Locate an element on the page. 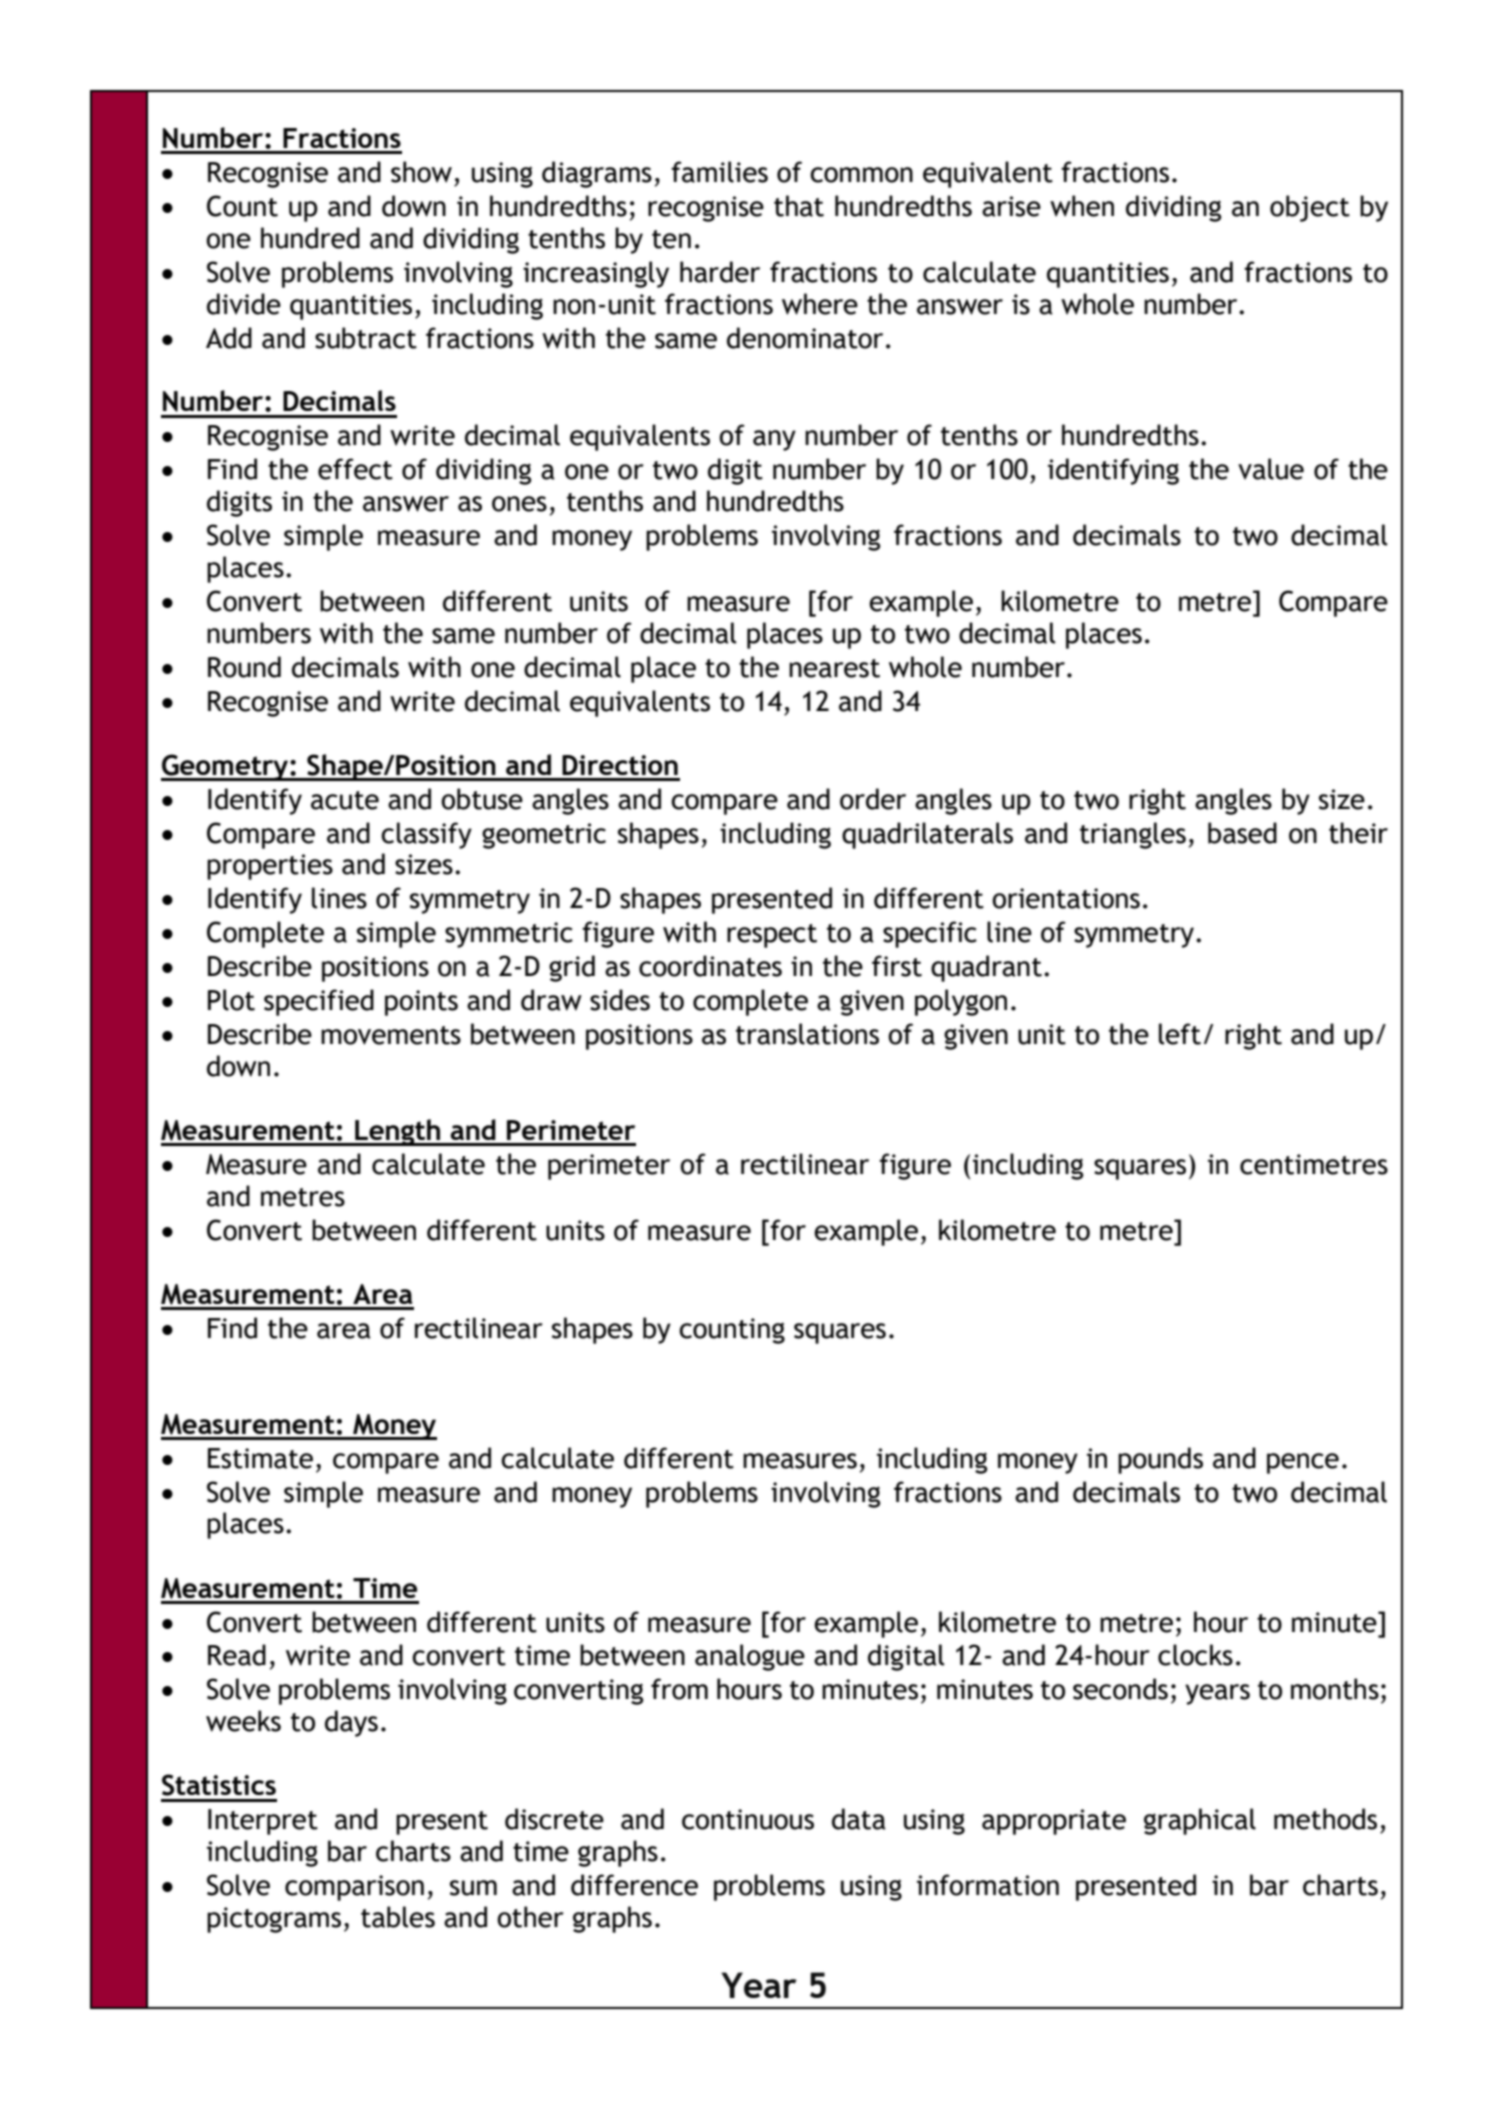 This page has width=1493, height=2111. graphical is located at coordinates (1200, 1821).
